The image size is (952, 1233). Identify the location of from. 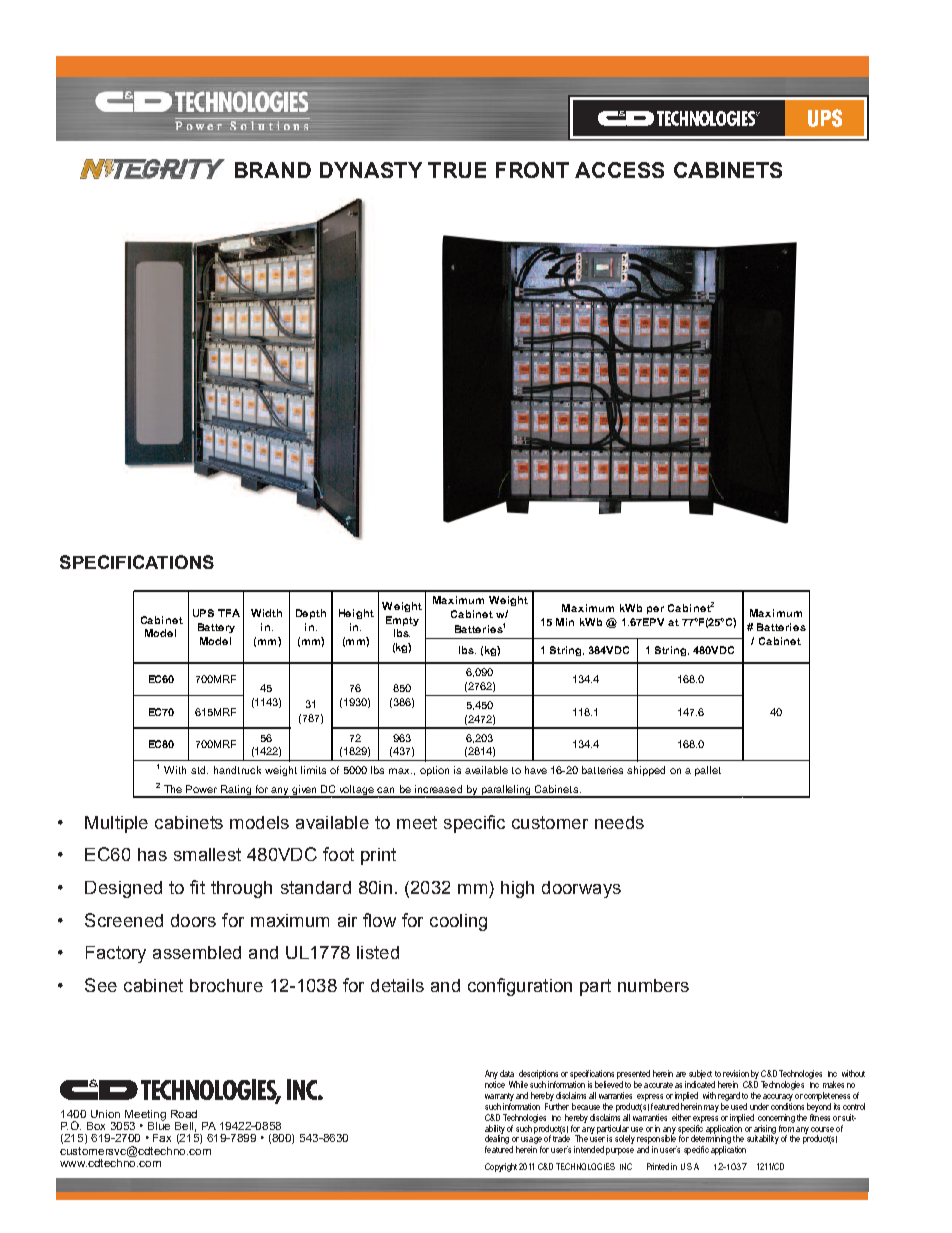
(786, 1127).
